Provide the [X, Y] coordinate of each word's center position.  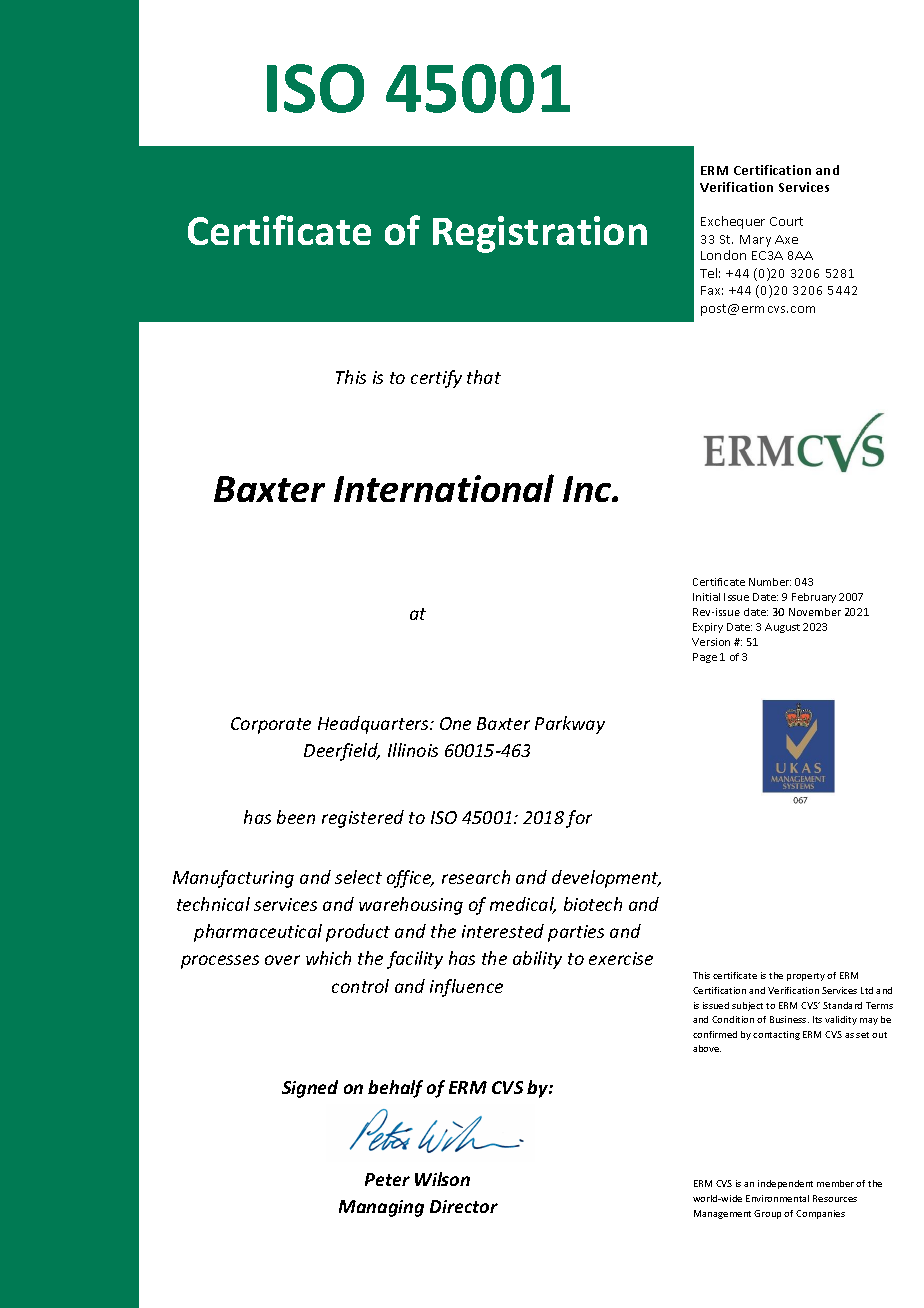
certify [436, 379]
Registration [540, 234]
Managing [381, 1208]
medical [523, 905]
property [806, 977]
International [444, 488]
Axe [786, 239]
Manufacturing [233, 879]
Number [770, 582]
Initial [706, 597]
